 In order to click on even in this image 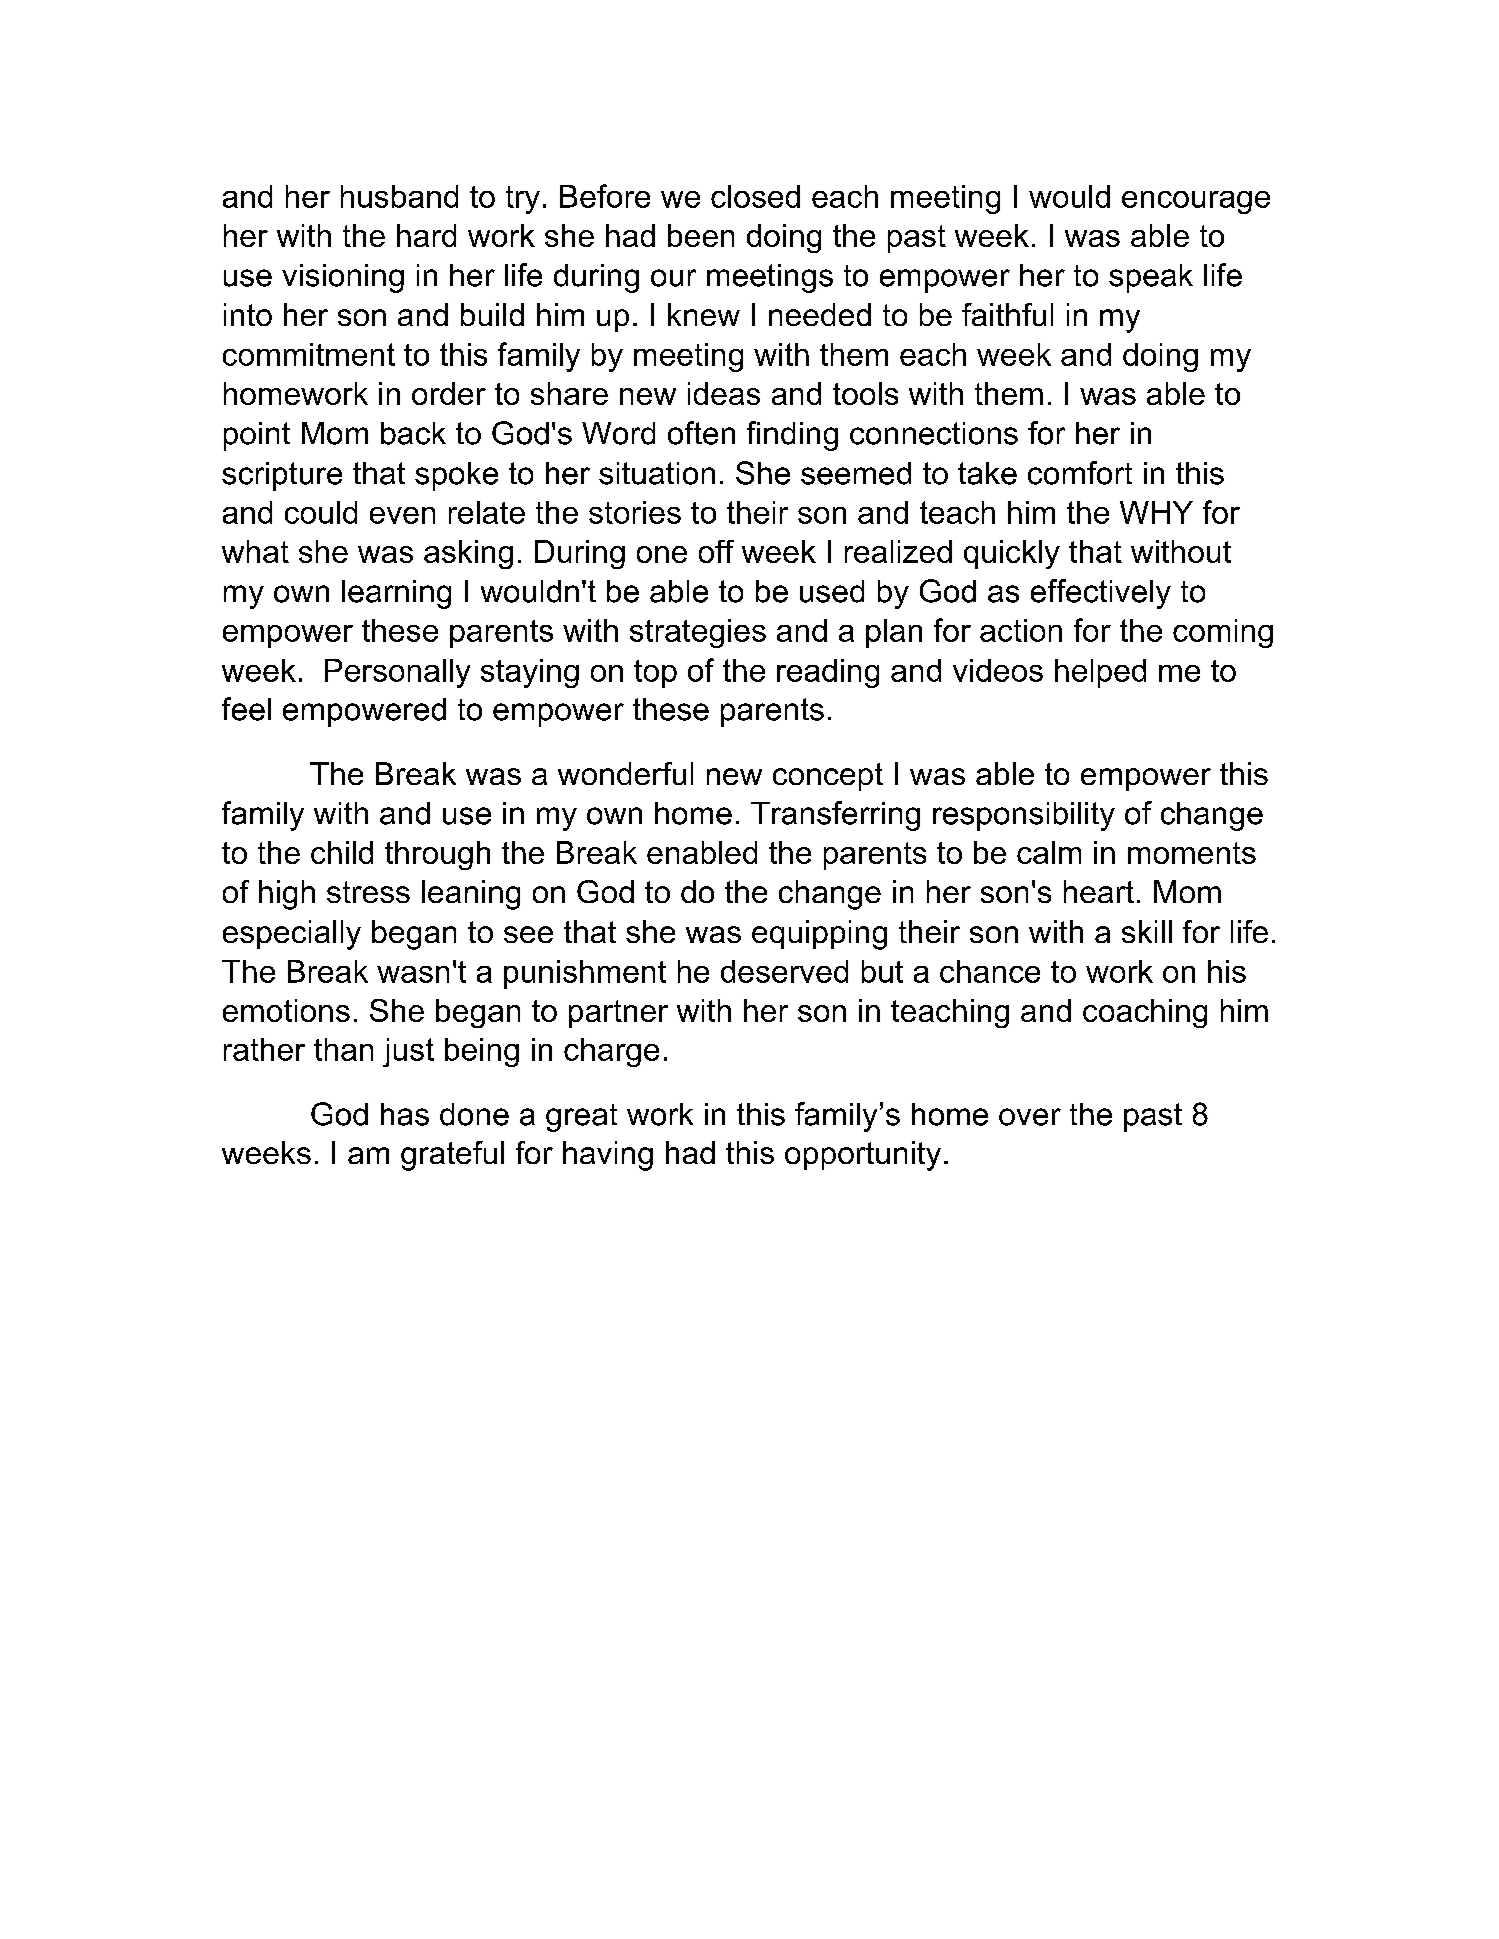, I will do `click(402, 515)`.
